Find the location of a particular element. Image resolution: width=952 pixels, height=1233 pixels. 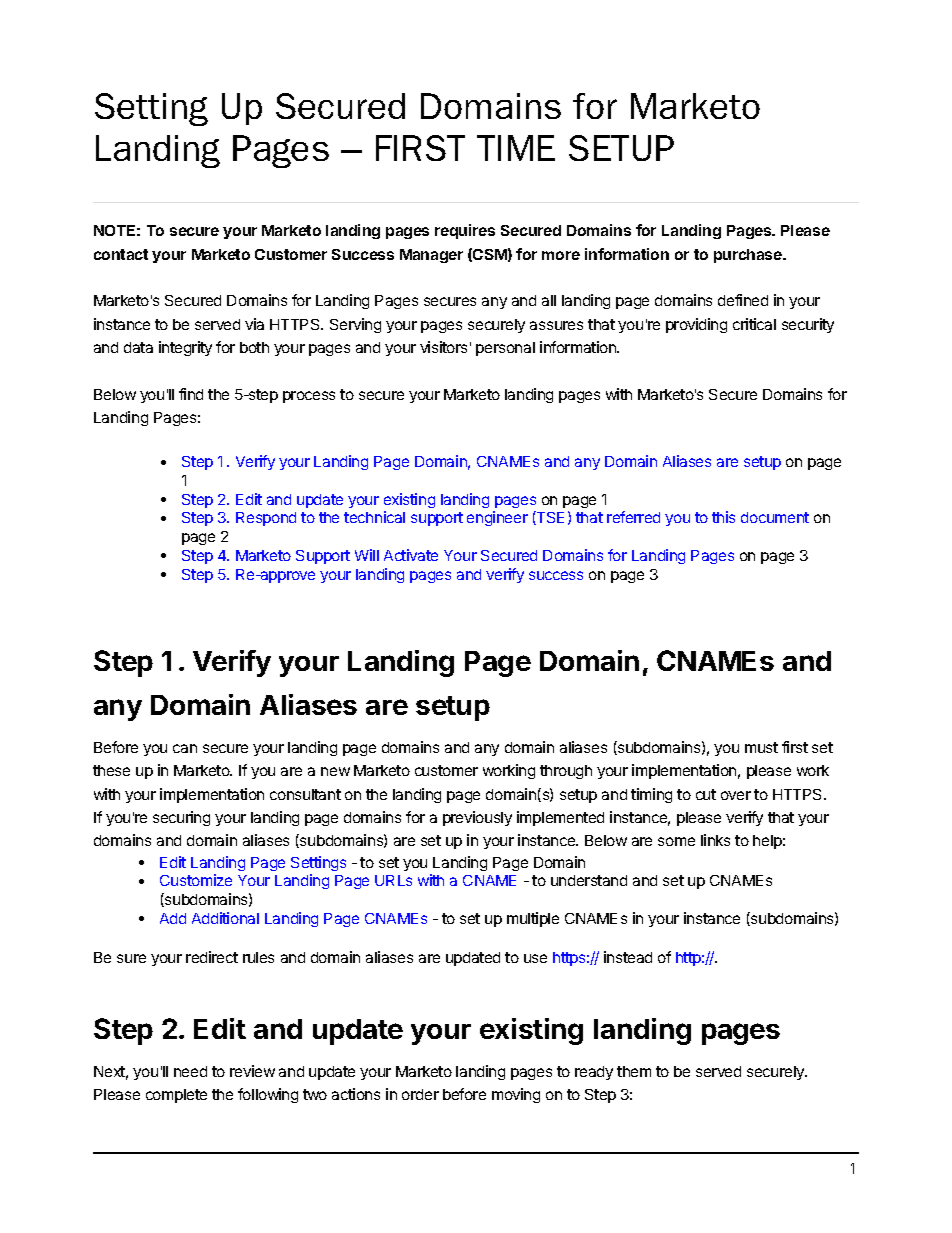

this is located at coordinates (723, 517).
